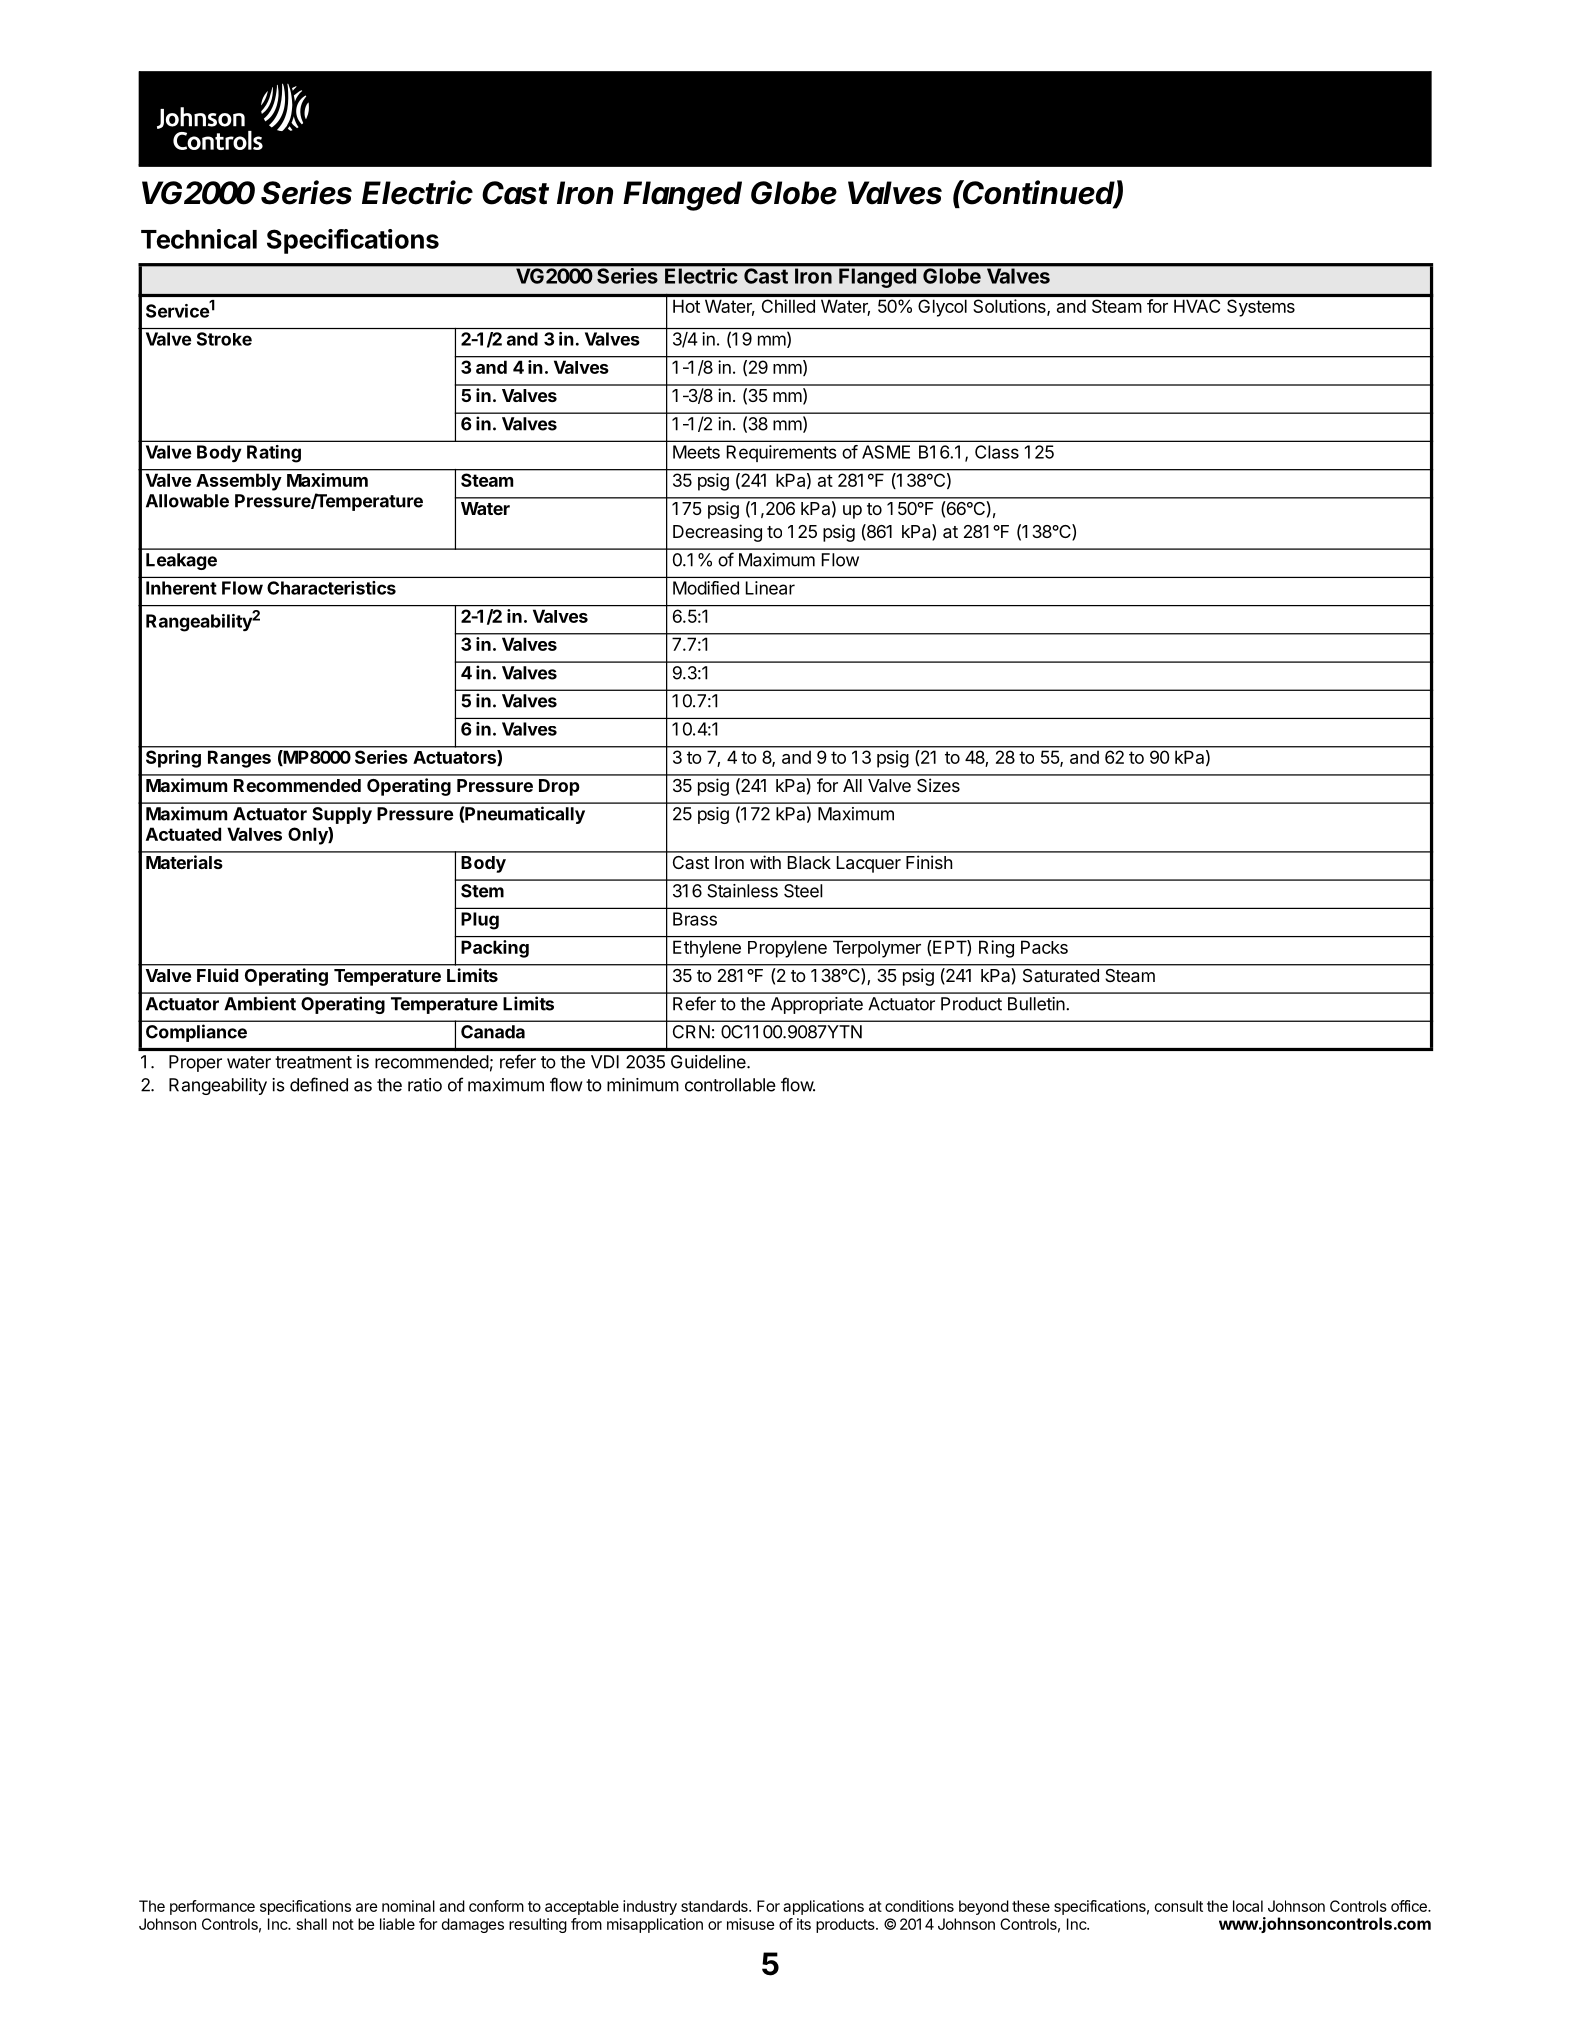 This document has width=1570, height=2032. What do you see at coordinates (929, 862) in the document?
I see `Finish` at bounding box center [929, 862].
